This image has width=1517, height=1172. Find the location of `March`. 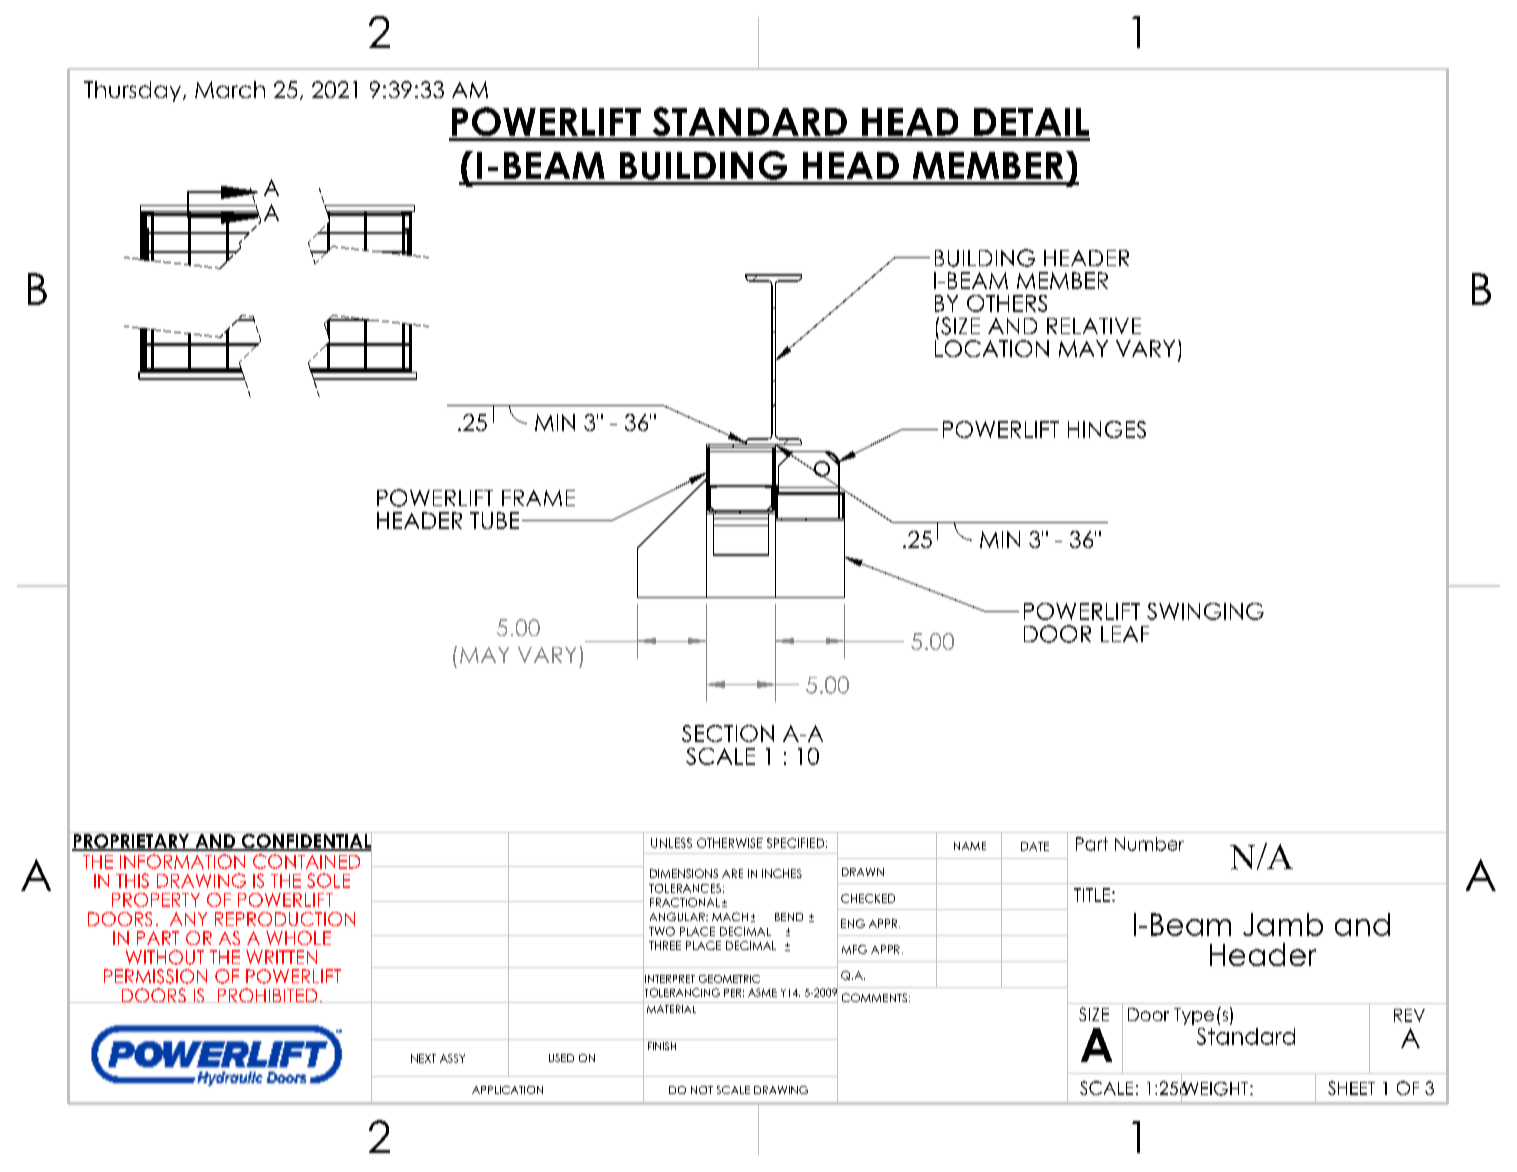

March is located at coordinates (230, 89).
